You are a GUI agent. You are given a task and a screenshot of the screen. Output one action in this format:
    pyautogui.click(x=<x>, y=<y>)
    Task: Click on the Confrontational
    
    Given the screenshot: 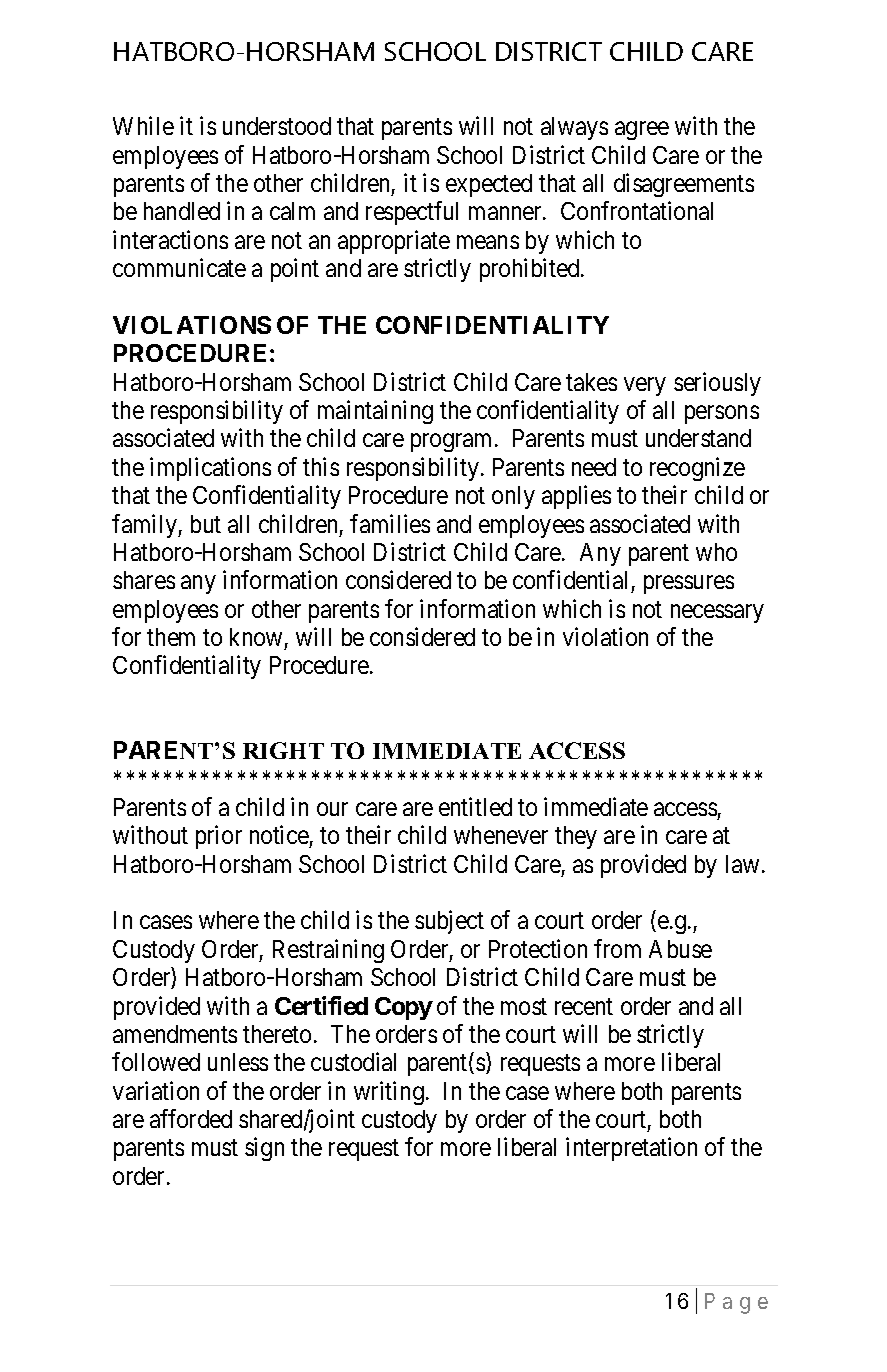 What is the action you would take?
    pyautogui.click(x=637, y=211)
